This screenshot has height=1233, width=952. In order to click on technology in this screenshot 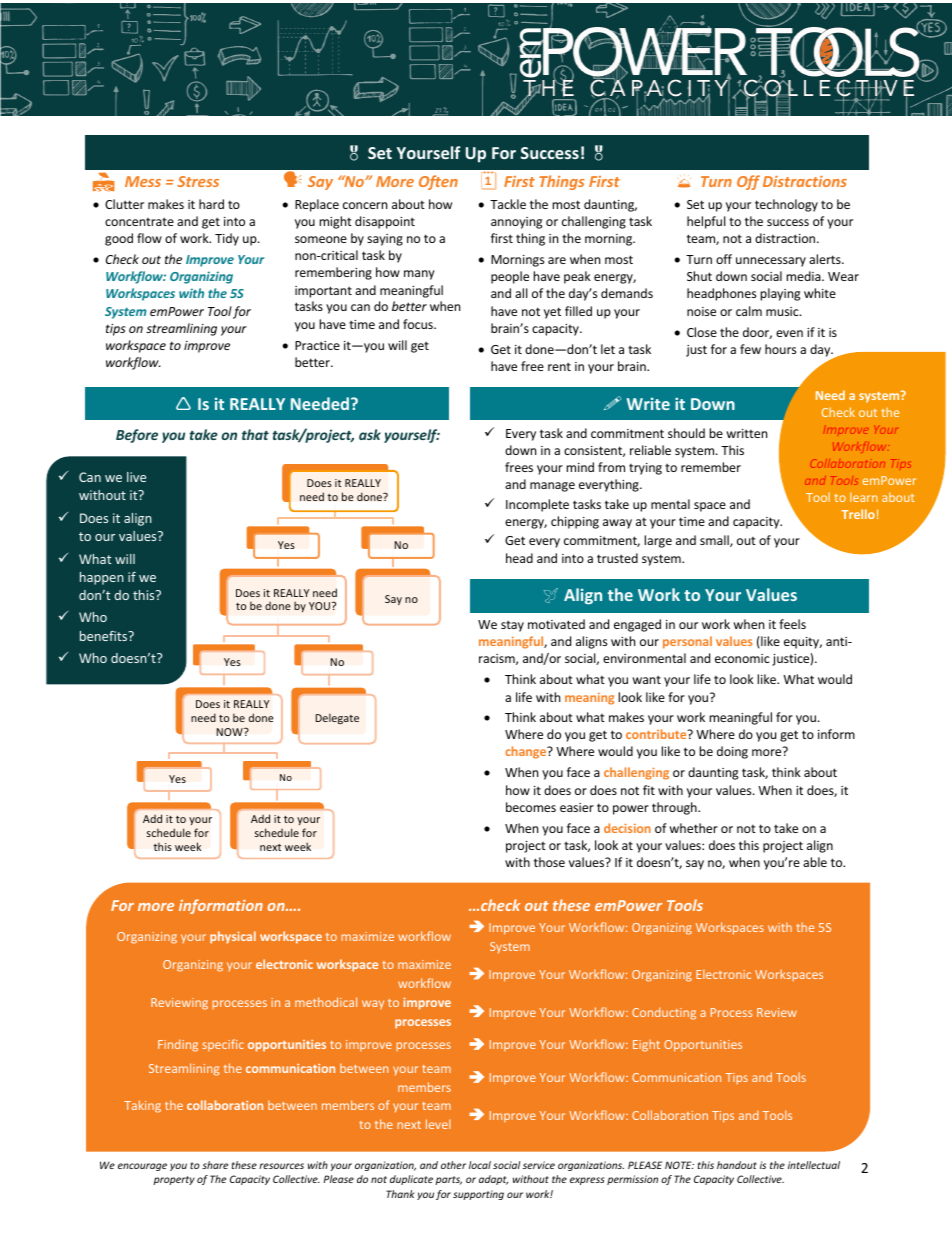, I will do `click(786, 205)`.
